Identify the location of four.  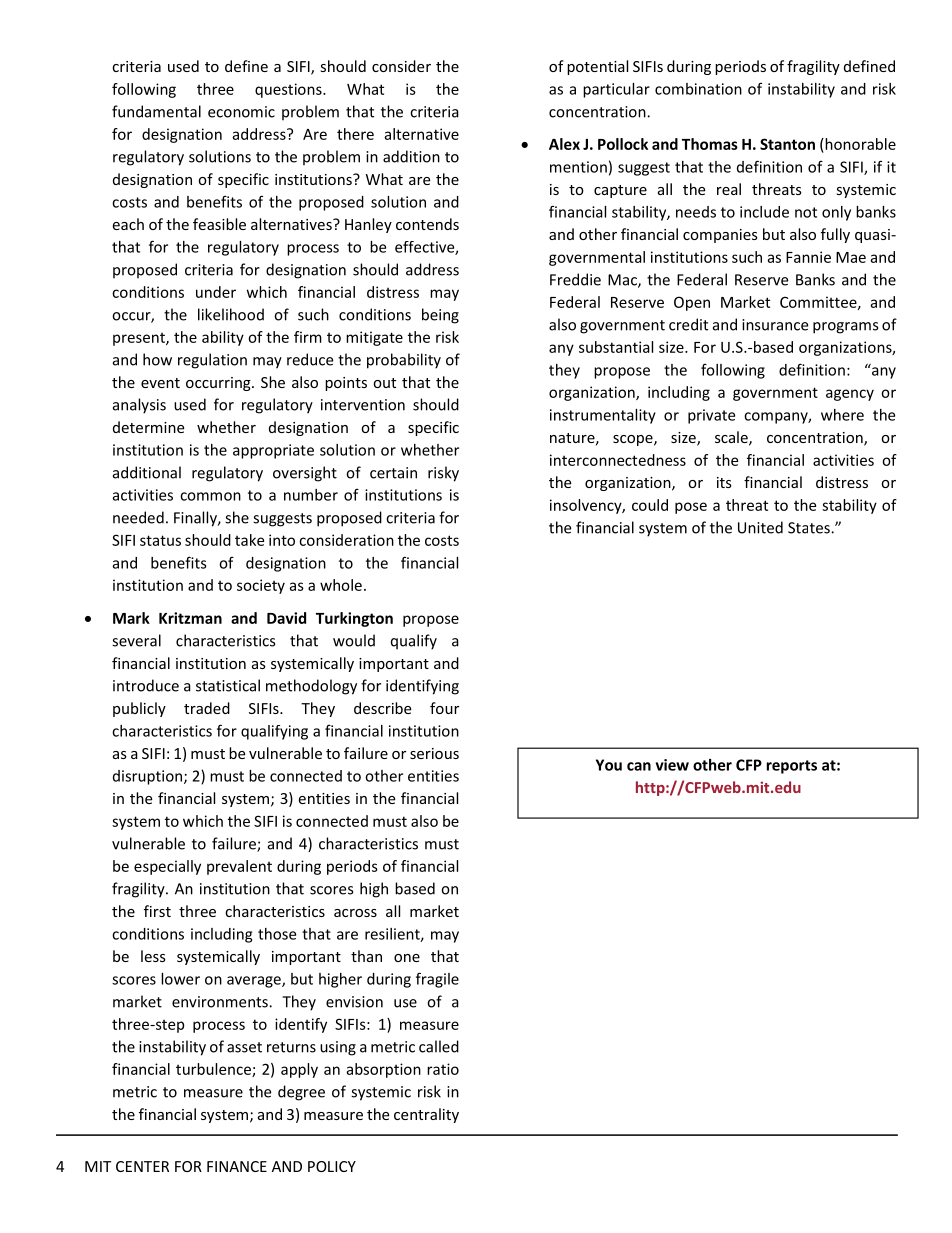
(444, 708).
